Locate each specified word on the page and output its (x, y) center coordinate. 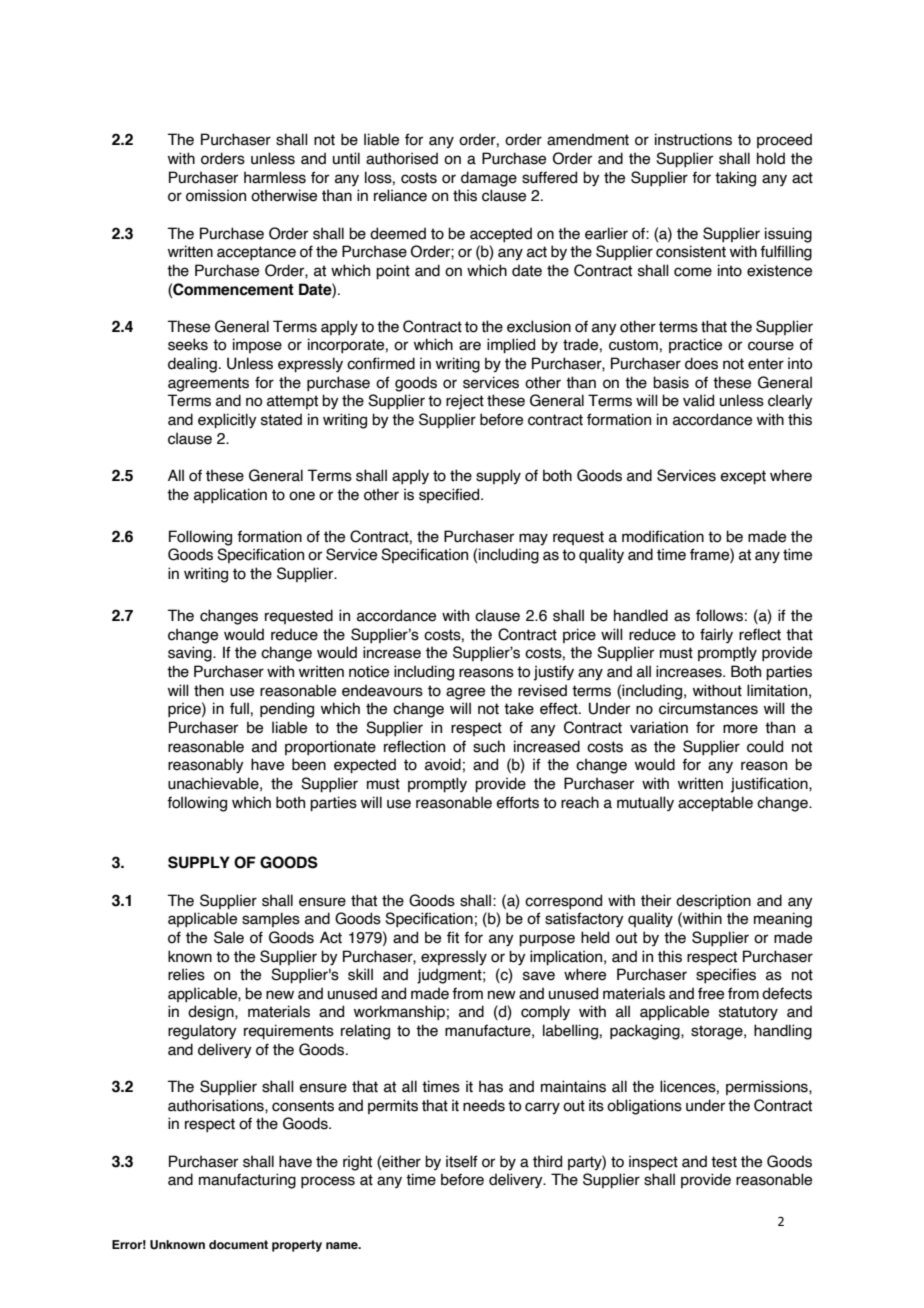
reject (465, 402)
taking (735, 179)
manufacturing (247, 1181)
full (239, 708)
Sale (229, 937)
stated (281, 419)
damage (489, 179)
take (519, 708)
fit (453, 937)
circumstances (708, 708)
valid (698, 400)
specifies (726, 975)
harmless (275, 177)
